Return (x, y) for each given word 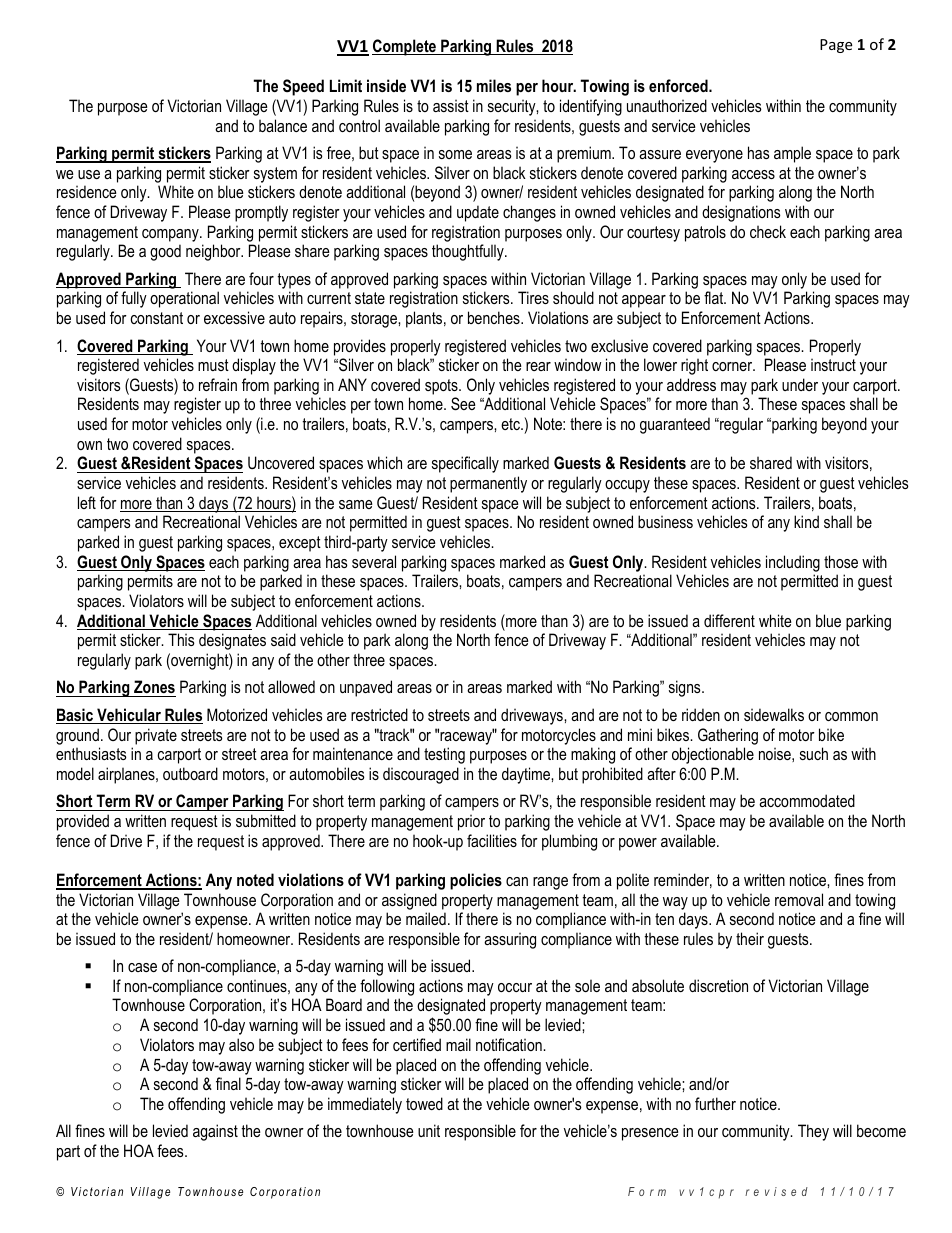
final (228, 1083)
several (374, 561)
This (181, 639)
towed (424, 1103)
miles (494, 85)
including (793, 563)
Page (836, 46)
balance (283, 125)
